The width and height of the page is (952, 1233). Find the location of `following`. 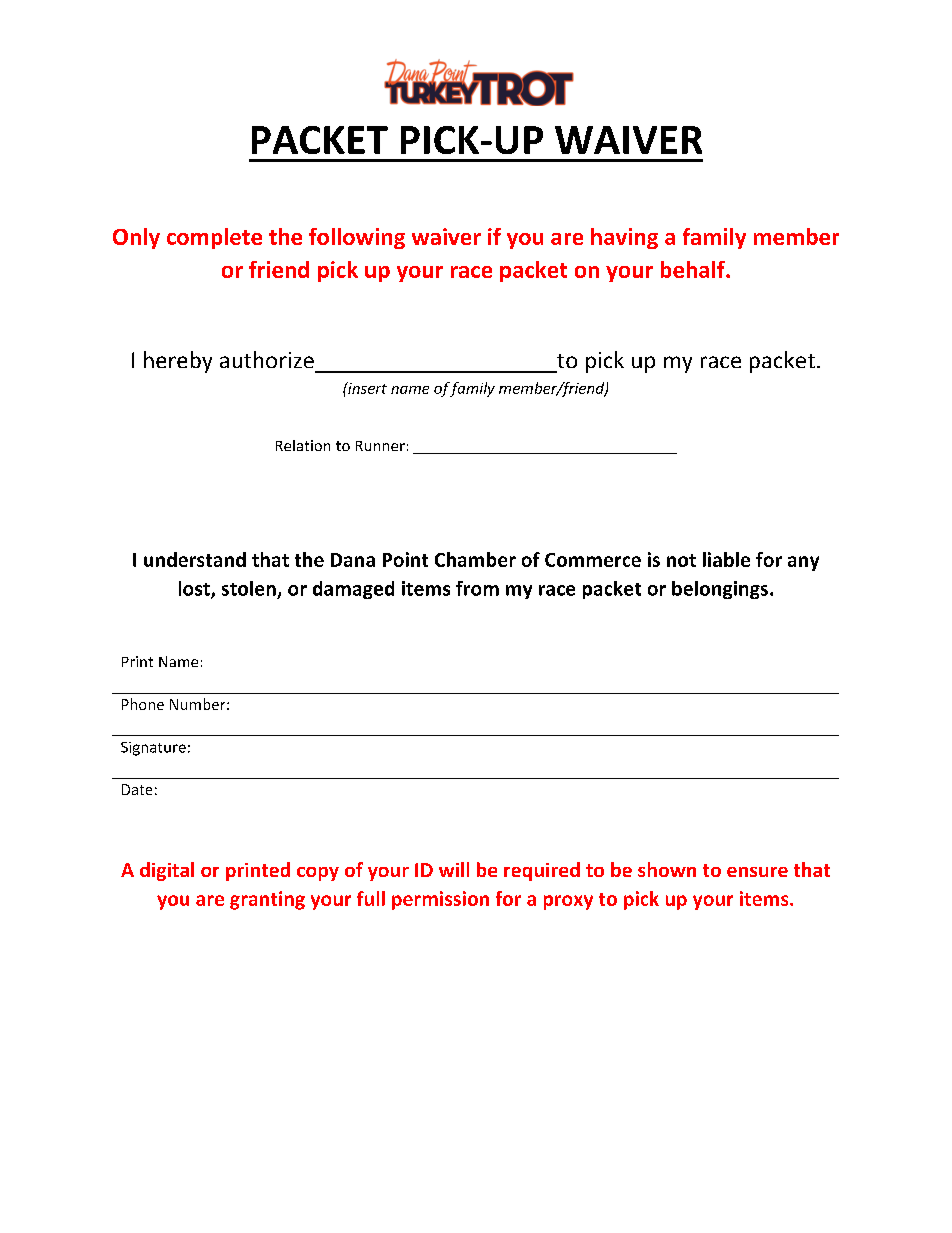

following is located at coordinates (357, 238).
